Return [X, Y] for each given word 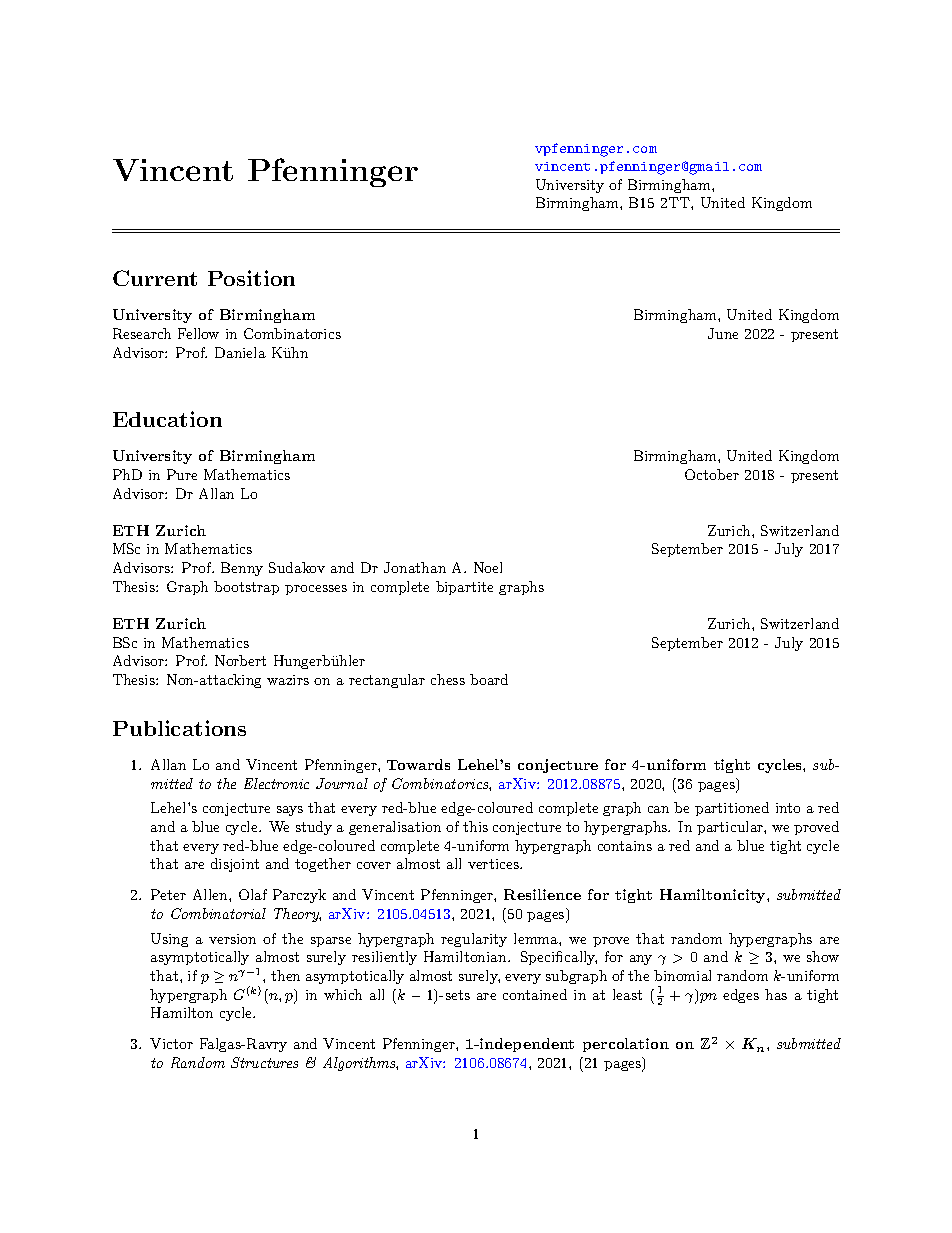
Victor [171, 1043]
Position [251, 278]
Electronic [276, 783]
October [712, 474]
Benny [242, 569]
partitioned [732, 809]
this [475, 826]
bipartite [464, 588]
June [723, 333]
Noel [488, 567]
